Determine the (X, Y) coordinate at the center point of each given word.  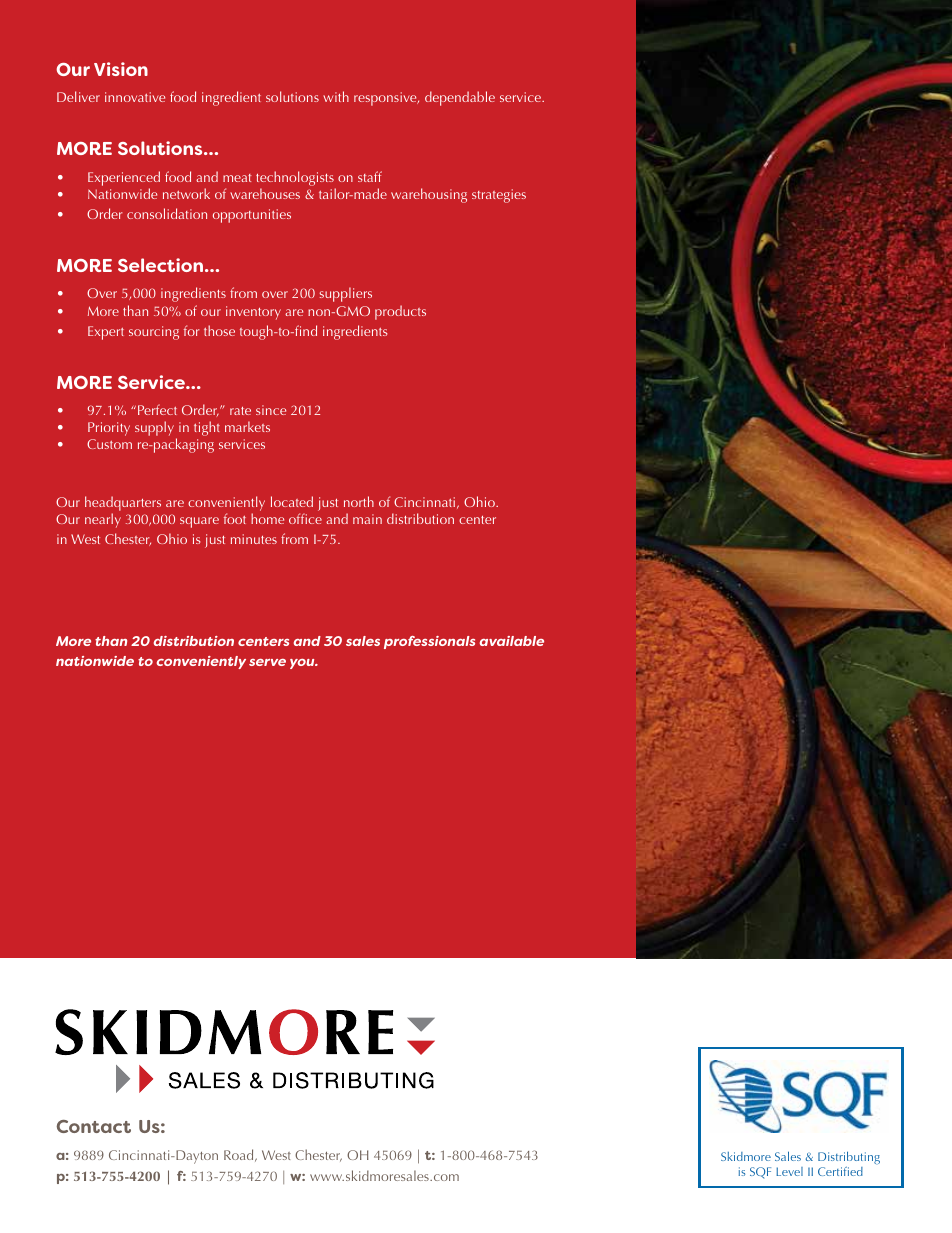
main (367, 519)
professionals (429, 642)
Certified (840, 1171)
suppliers (345, 294)
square (199, 522)
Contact (94, 1126)
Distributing (849, 1157)
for (192, 330)
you (303, 664)
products (400, 312)
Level (789, 1171)
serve (267, 662)
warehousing (429, 195)
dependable (460, 98)
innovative (135, 97)
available (512, 641)
